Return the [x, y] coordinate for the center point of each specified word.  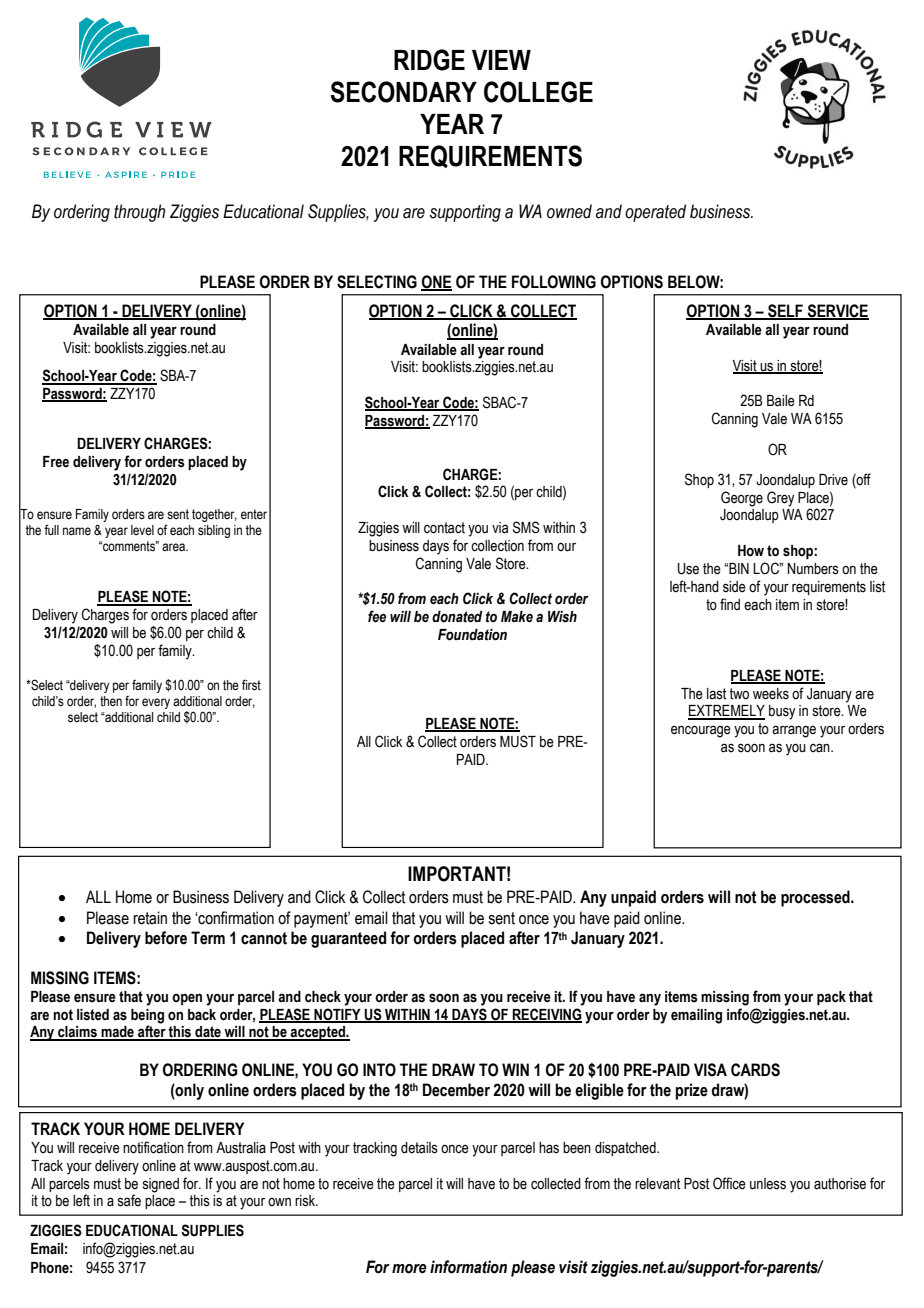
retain [150, 918]
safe [129, 1200]
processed [816, 898]
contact [444, 528]
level [142, 530]
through [139, 213]
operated [655, 213]
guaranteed [348, 939]
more [409, 1269]
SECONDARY [403, 92]
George [742, 499]
